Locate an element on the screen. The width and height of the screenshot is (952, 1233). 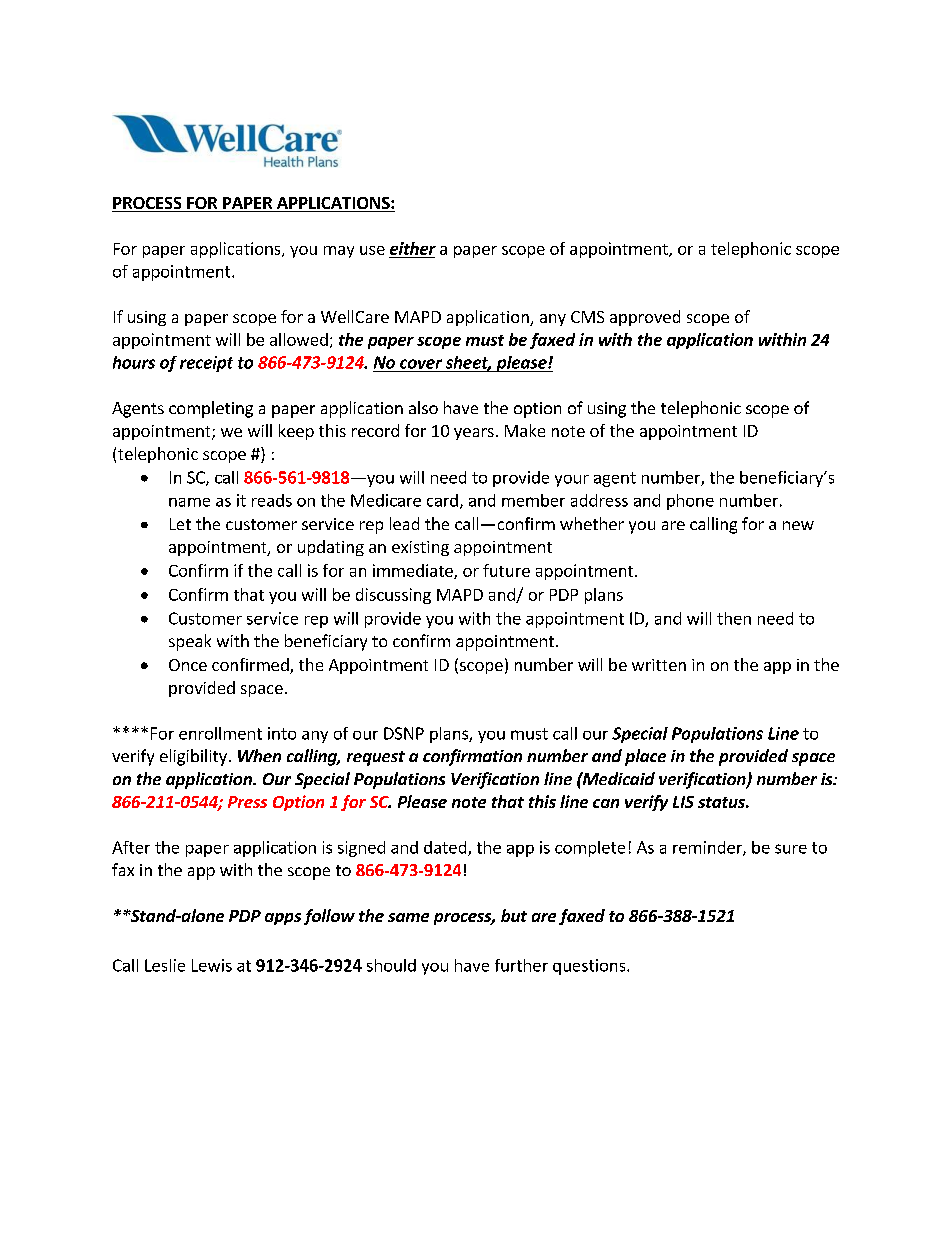
then is located at coordinates (734, 618).
